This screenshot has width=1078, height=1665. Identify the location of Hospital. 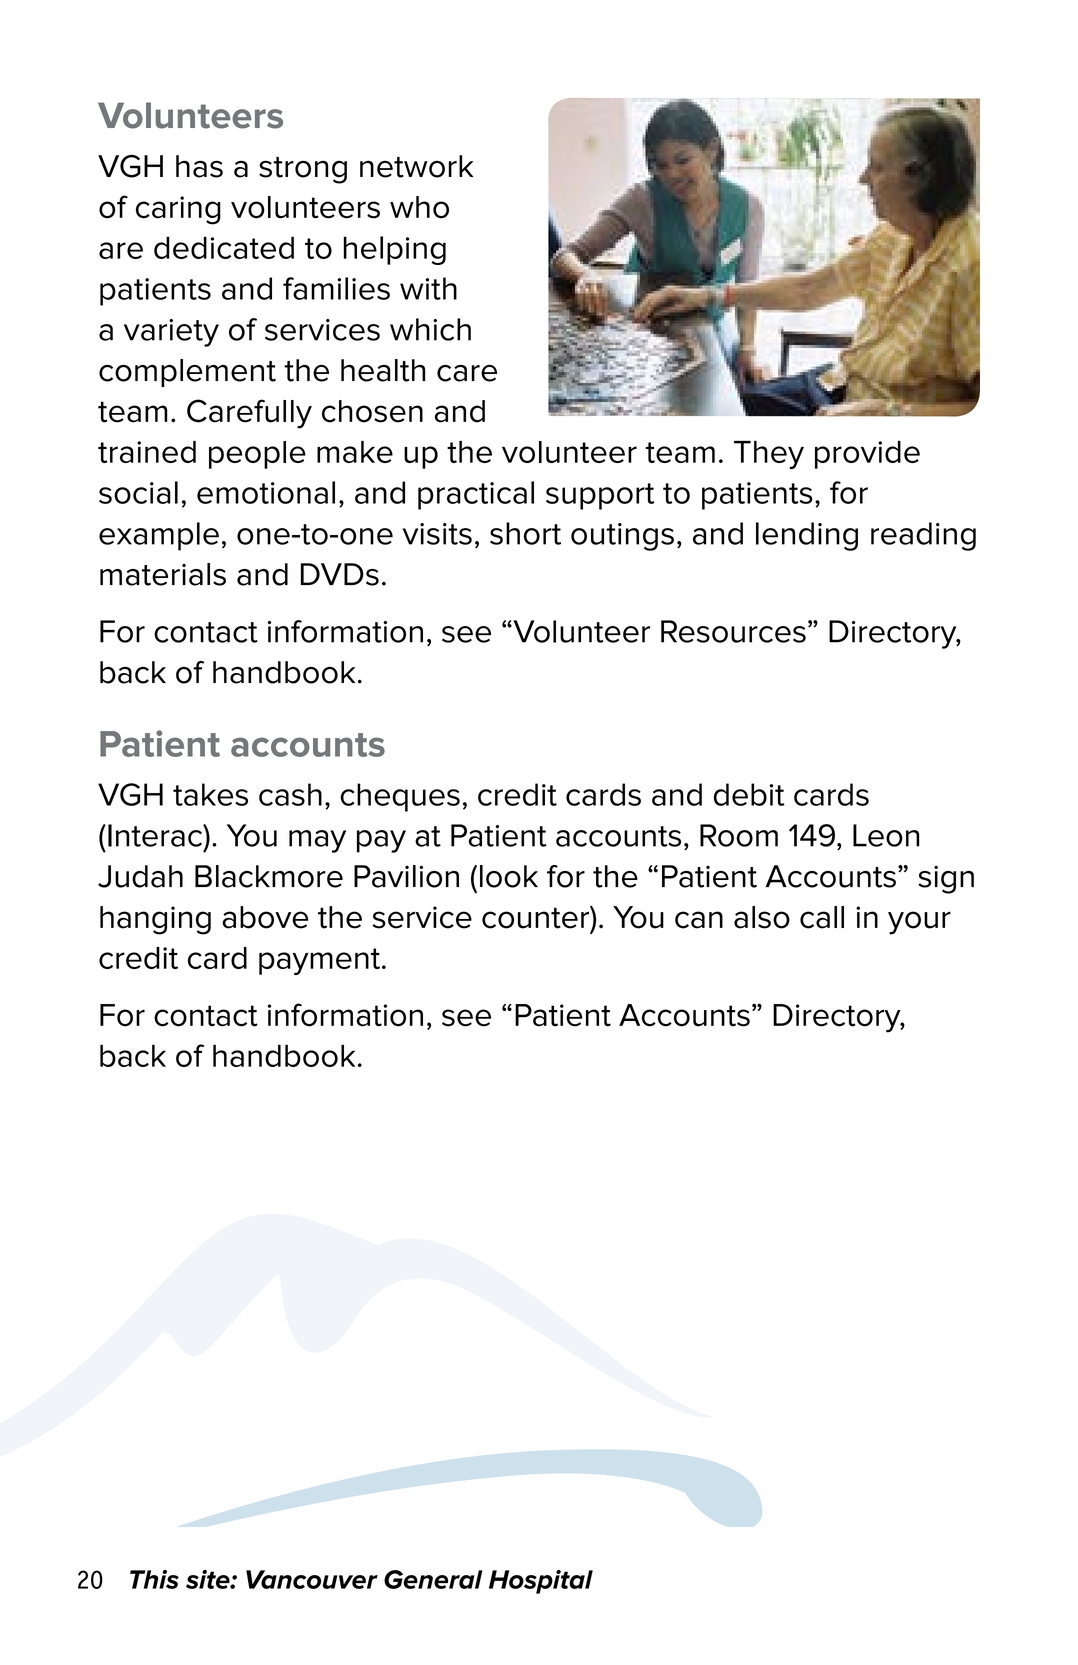
(541, 1582).
